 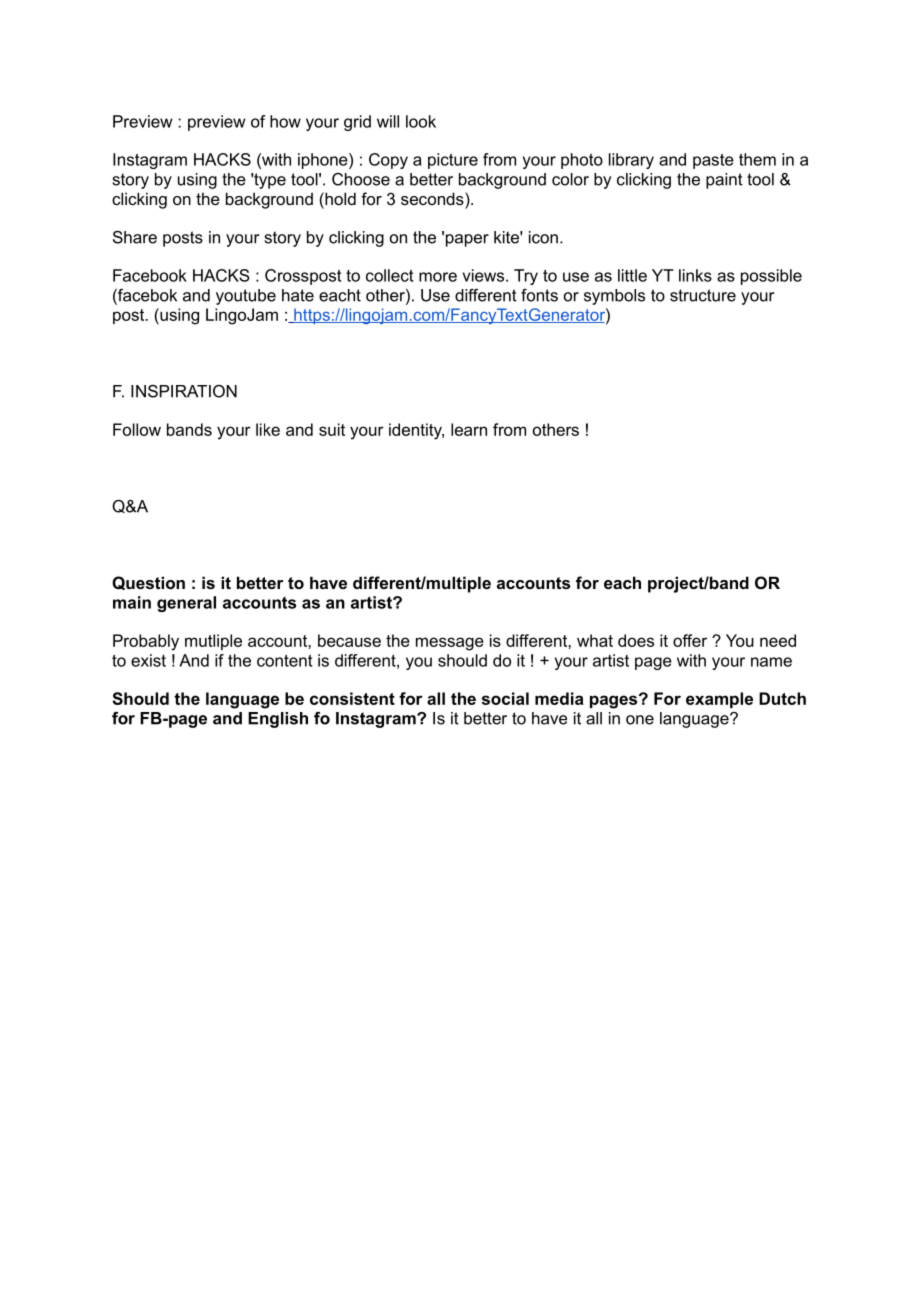 I want to click on picture, so click(x=453, y=161).
